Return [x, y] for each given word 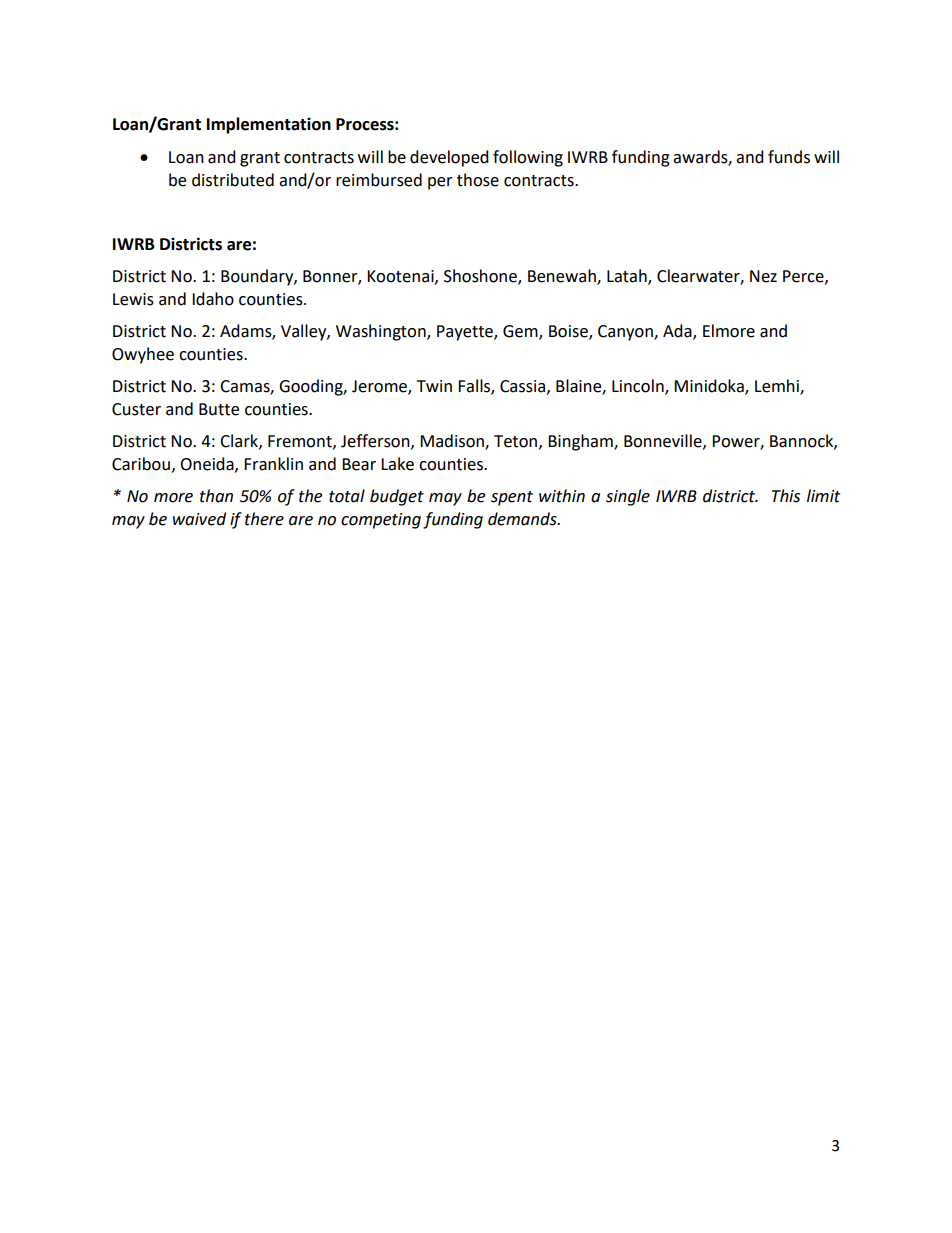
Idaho [213, 299]
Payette [466, 333]
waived [199, 519]
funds [789, 157]
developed [449, 158]
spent [512, 498]
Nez [763, 276]
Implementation [269, 125]
